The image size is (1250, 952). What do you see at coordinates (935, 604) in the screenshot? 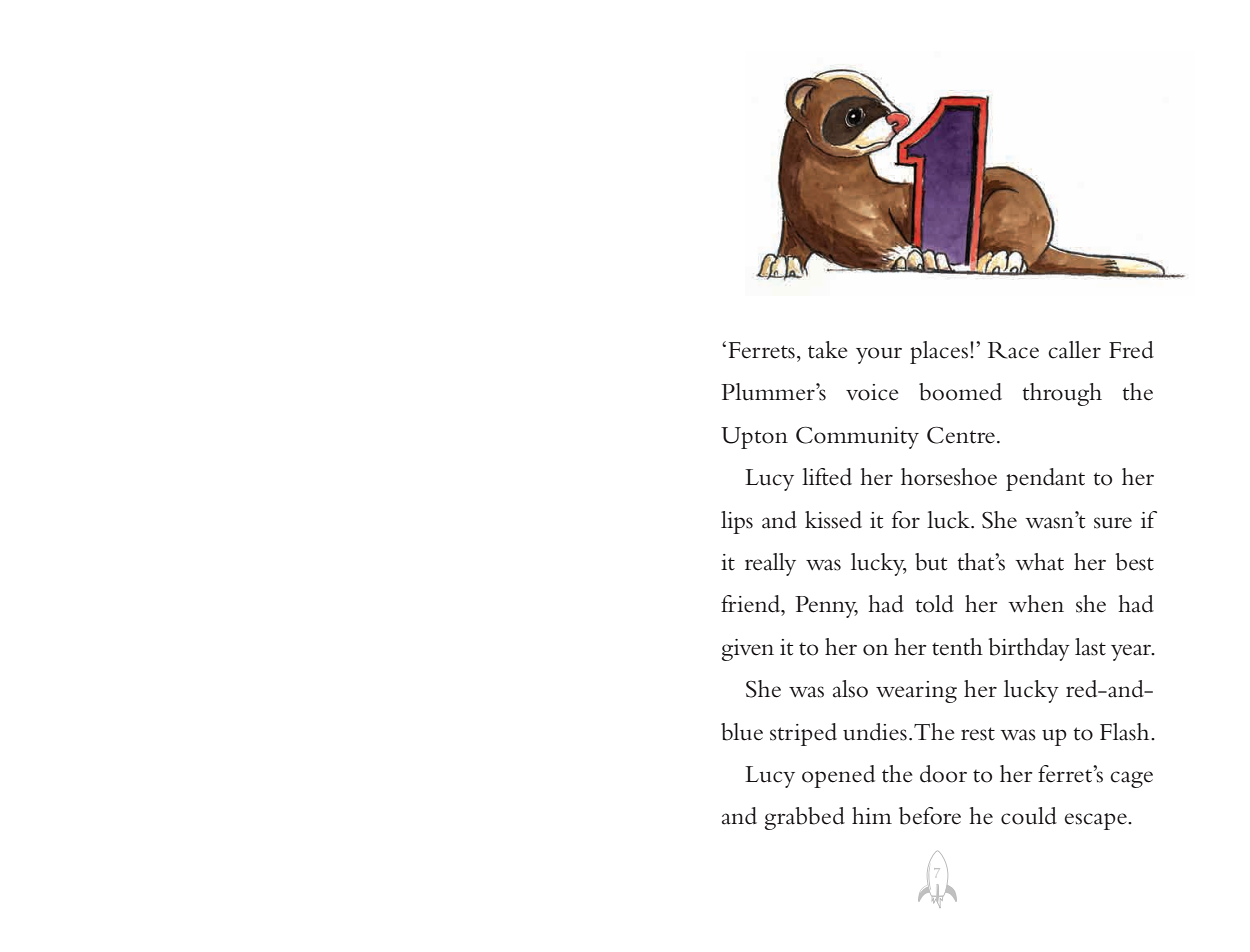
I see `told` at bounding box center [935, 604].
